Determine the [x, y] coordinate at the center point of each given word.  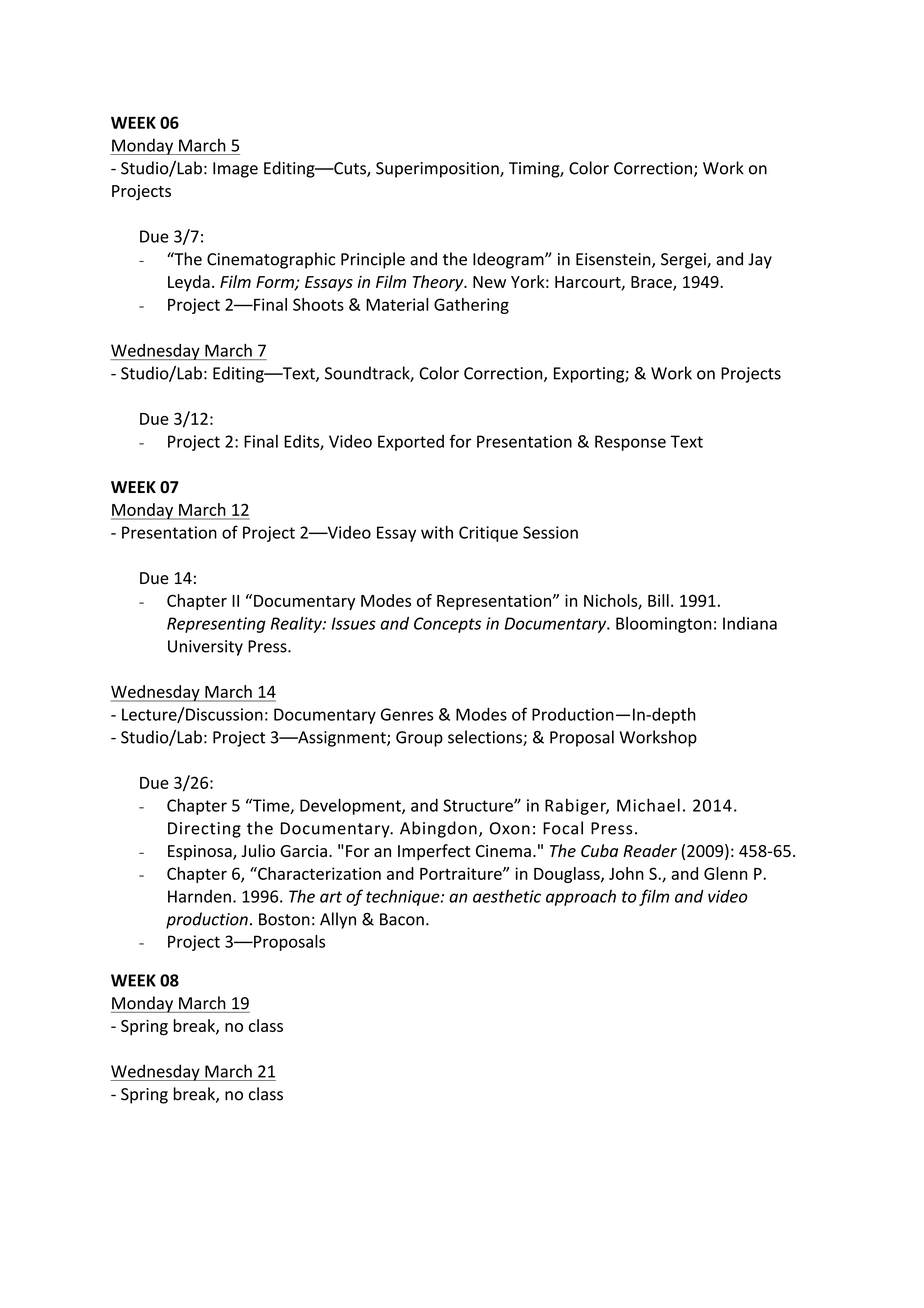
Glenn [725, 873]
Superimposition [438, 170]
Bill [658, 600]
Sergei [684, 261]
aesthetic [507, 896]
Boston [284, 919]
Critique [488, 534]
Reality [297, 624]
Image [235, 170]
